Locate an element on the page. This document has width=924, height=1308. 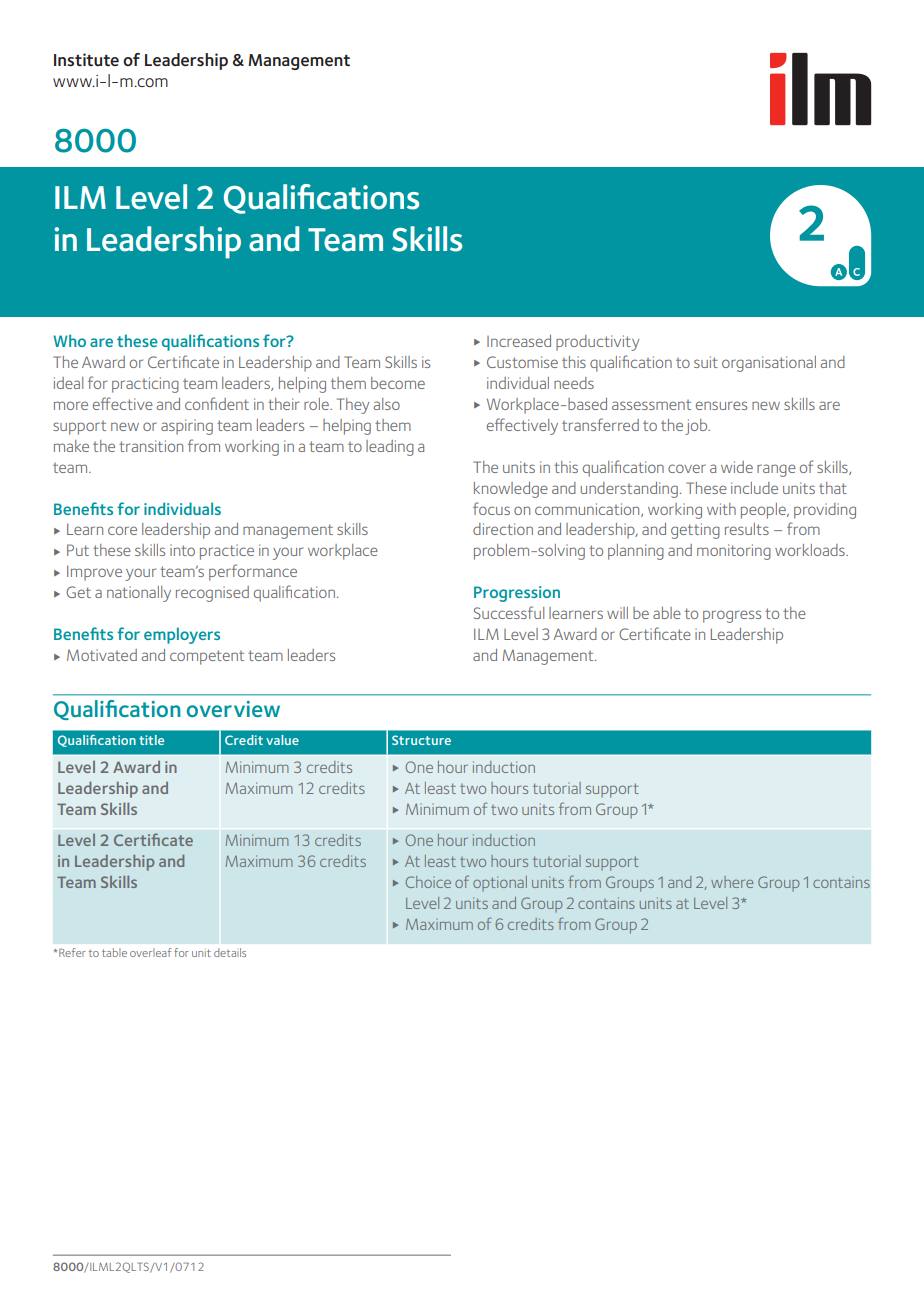
employers is located at coordinates (182, 635).
